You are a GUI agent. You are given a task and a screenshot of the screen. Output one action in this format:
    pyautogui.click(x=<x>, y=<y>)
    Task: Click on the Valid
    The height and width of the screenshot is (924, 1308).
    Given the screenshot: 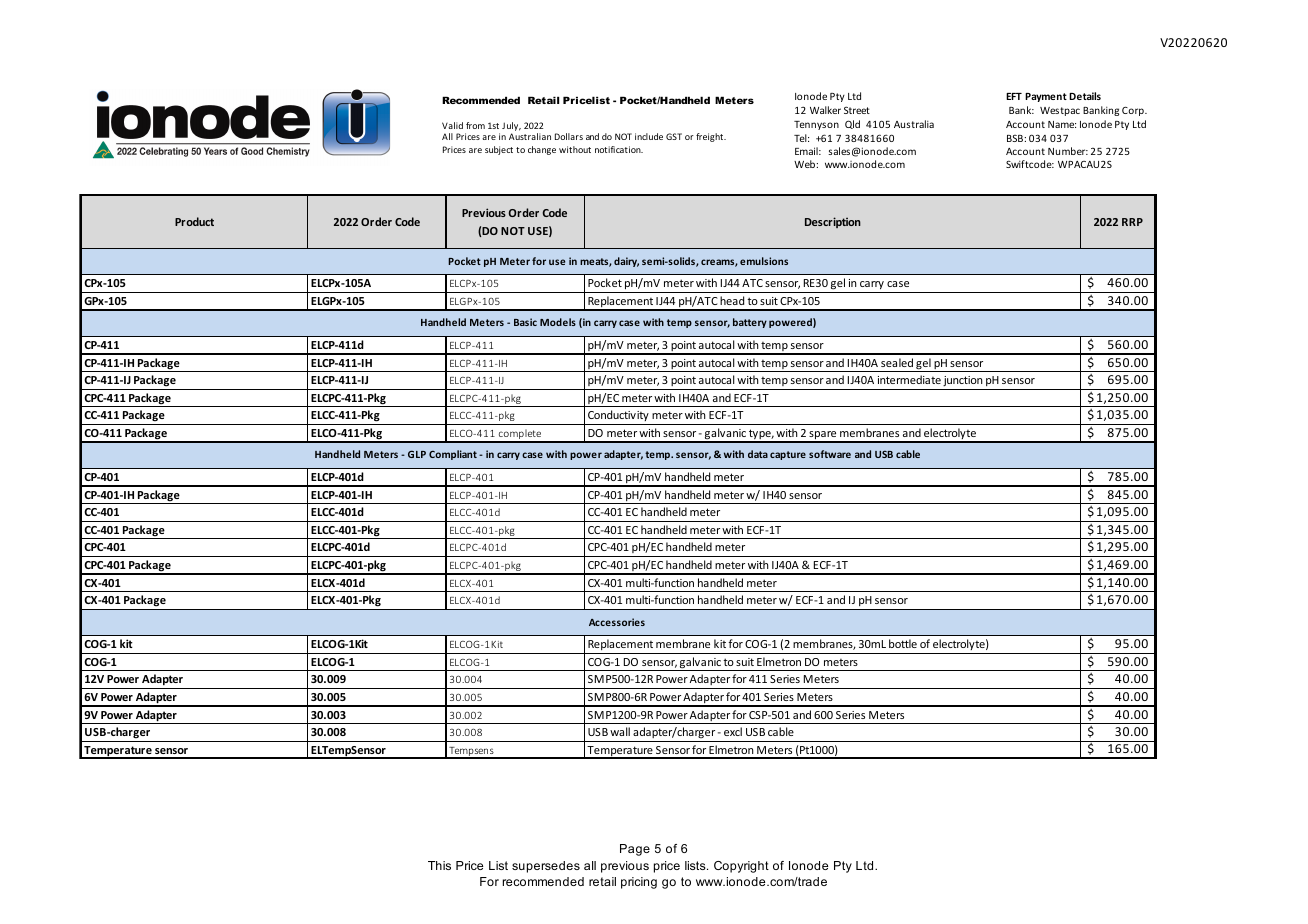 What is the action you would take?
    pyautogui.click(x=452, y=125)
